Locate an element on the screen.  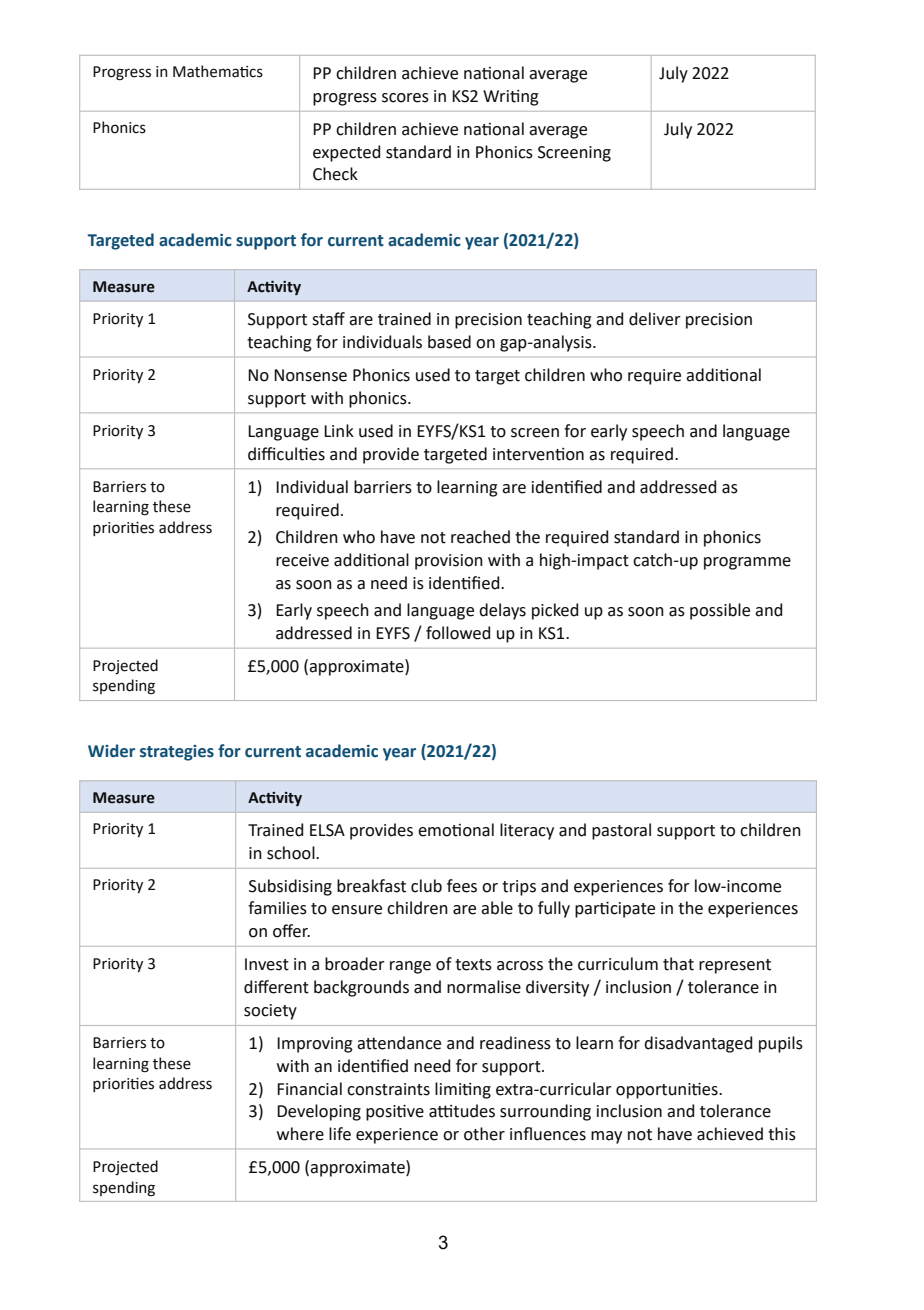
fees is located at coordinates (462, 886).
